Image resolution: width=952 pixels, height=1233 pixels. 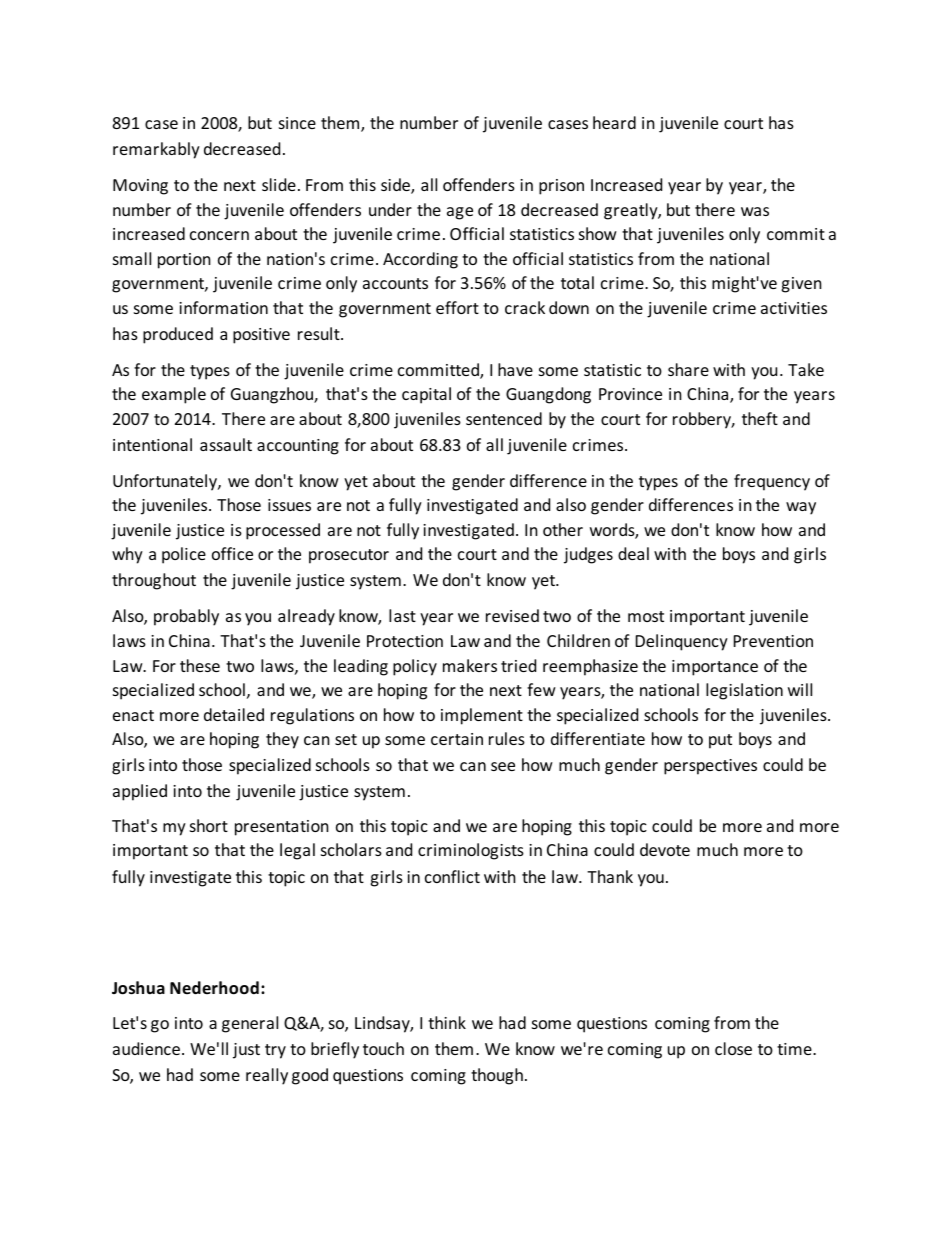 I want to click on detailed, so click(x=234, y=714).
